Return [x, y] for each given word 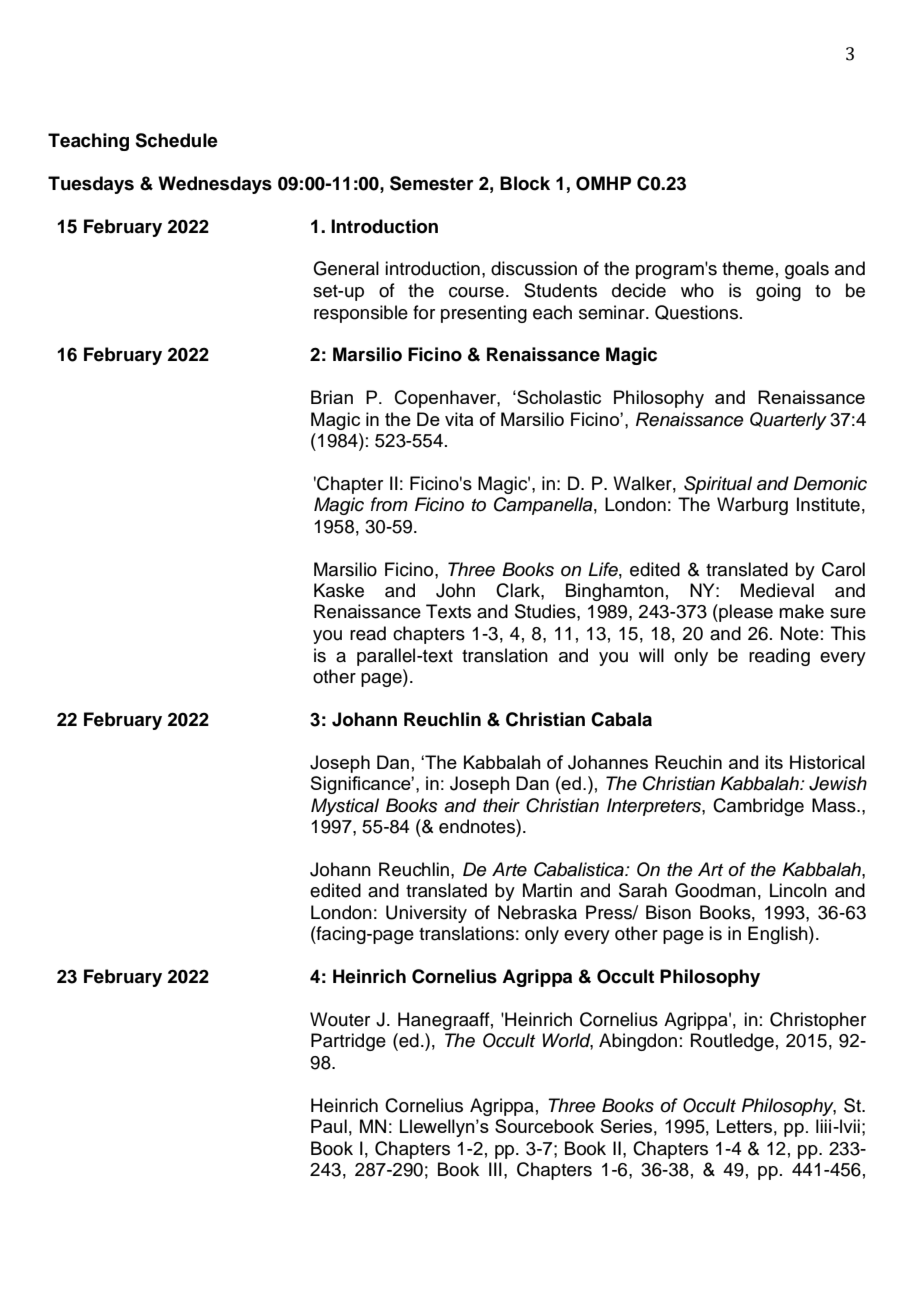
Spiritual [718, 485]
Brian [332, 397]
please [745, 613]
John [455, 590]
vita [459, 419]
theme [748, 268]
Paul [329, 1126]
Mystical [345, 807]
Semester [432, 183]
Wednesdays [215, 185]
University [426, 914]
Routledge [732, 1042]
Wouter [340, 1019]
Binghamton [615, 592]
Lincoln [798, 890]
